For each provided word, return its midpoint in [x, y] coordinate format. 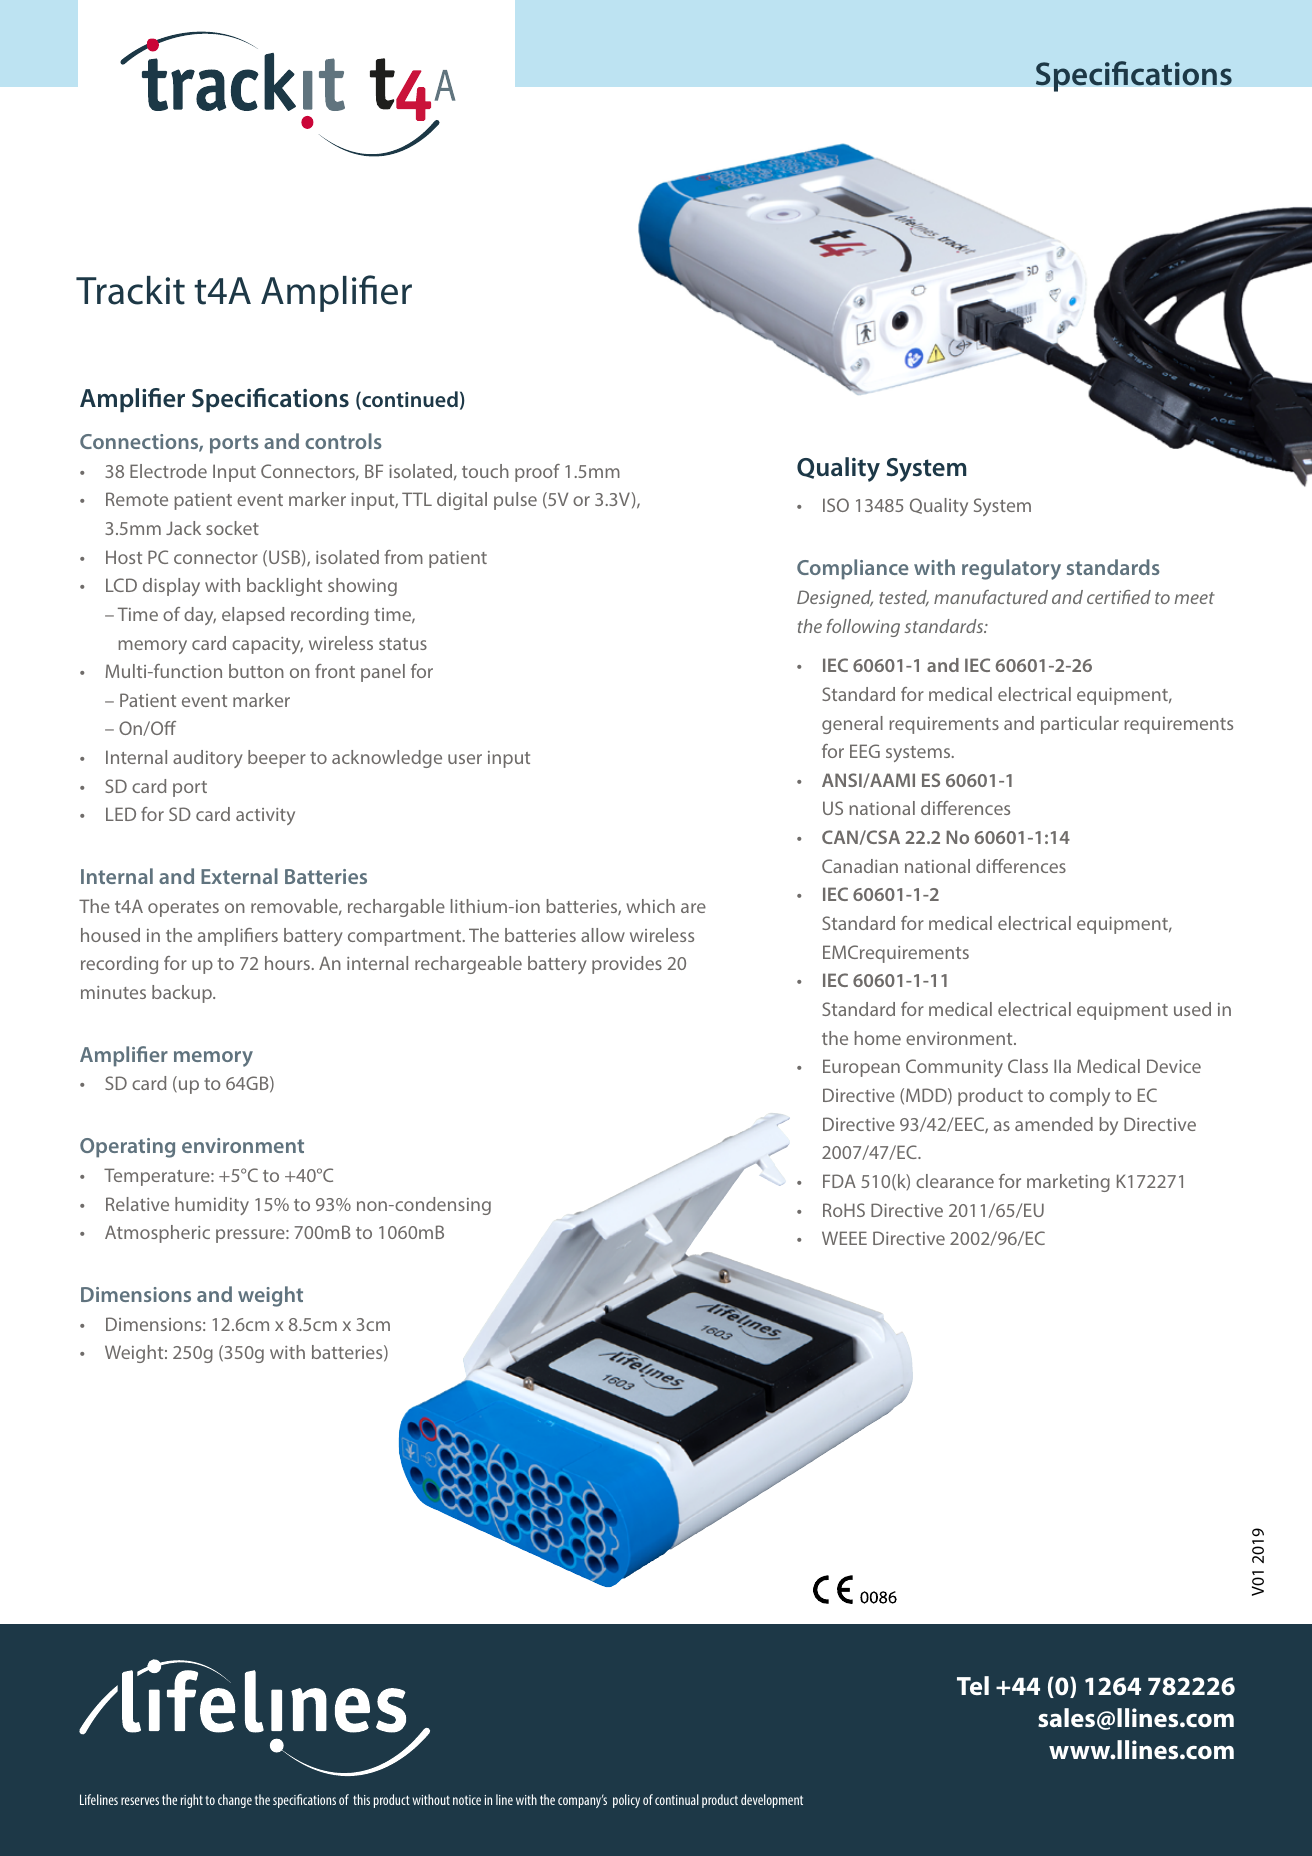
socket [232, 528]
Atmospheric [157, 1234]
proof [537, 473]
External [239, 876]
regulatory [1011, 569]
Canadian [860, 866]
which [650, 906]
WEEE [844, 1238]
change [235, 1801]
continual [677, 1799]
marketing [1068, 1183]
